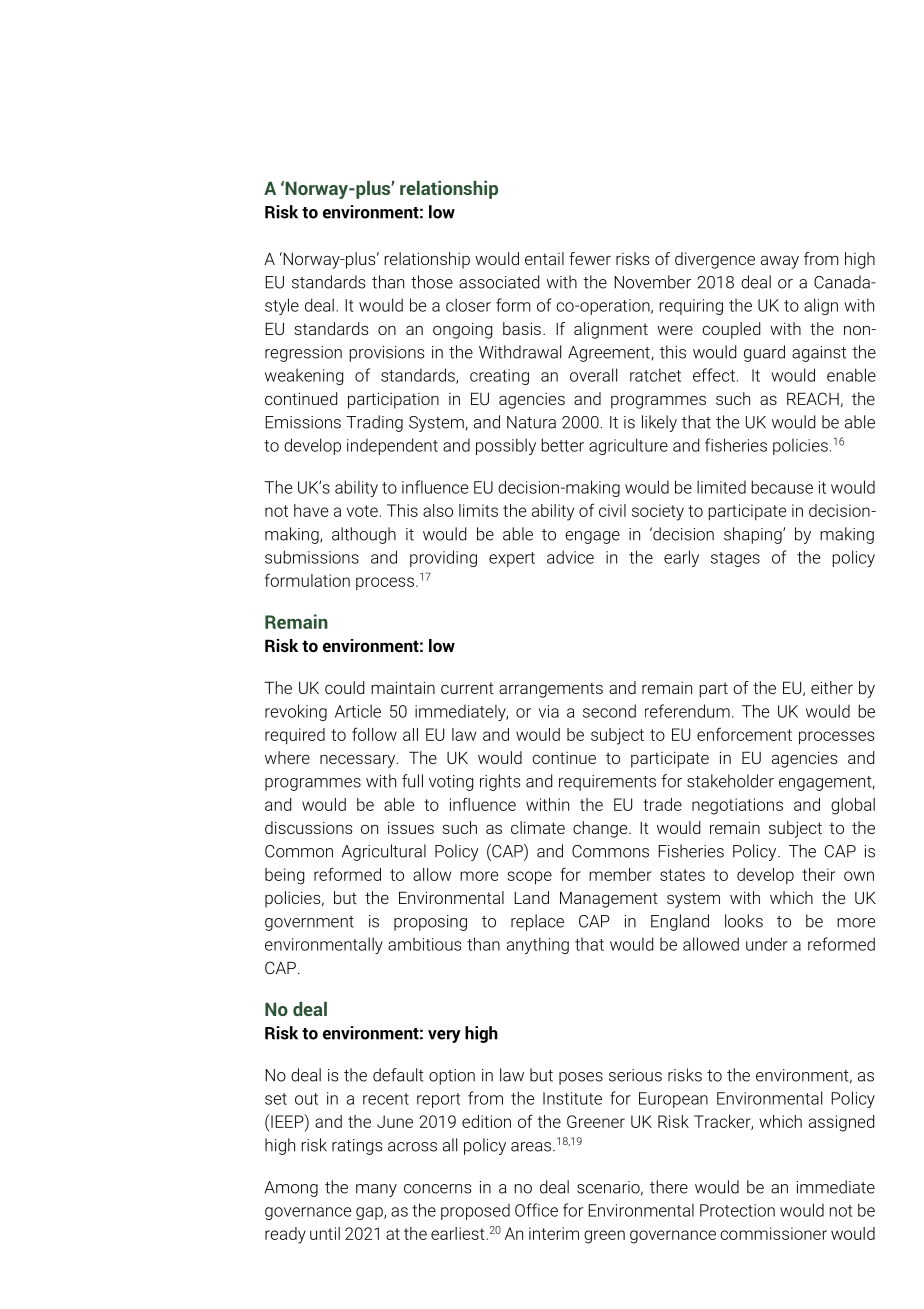 The width and height of the screenshot is (924, 1309). I want to click on stages, so click(735, 559).
